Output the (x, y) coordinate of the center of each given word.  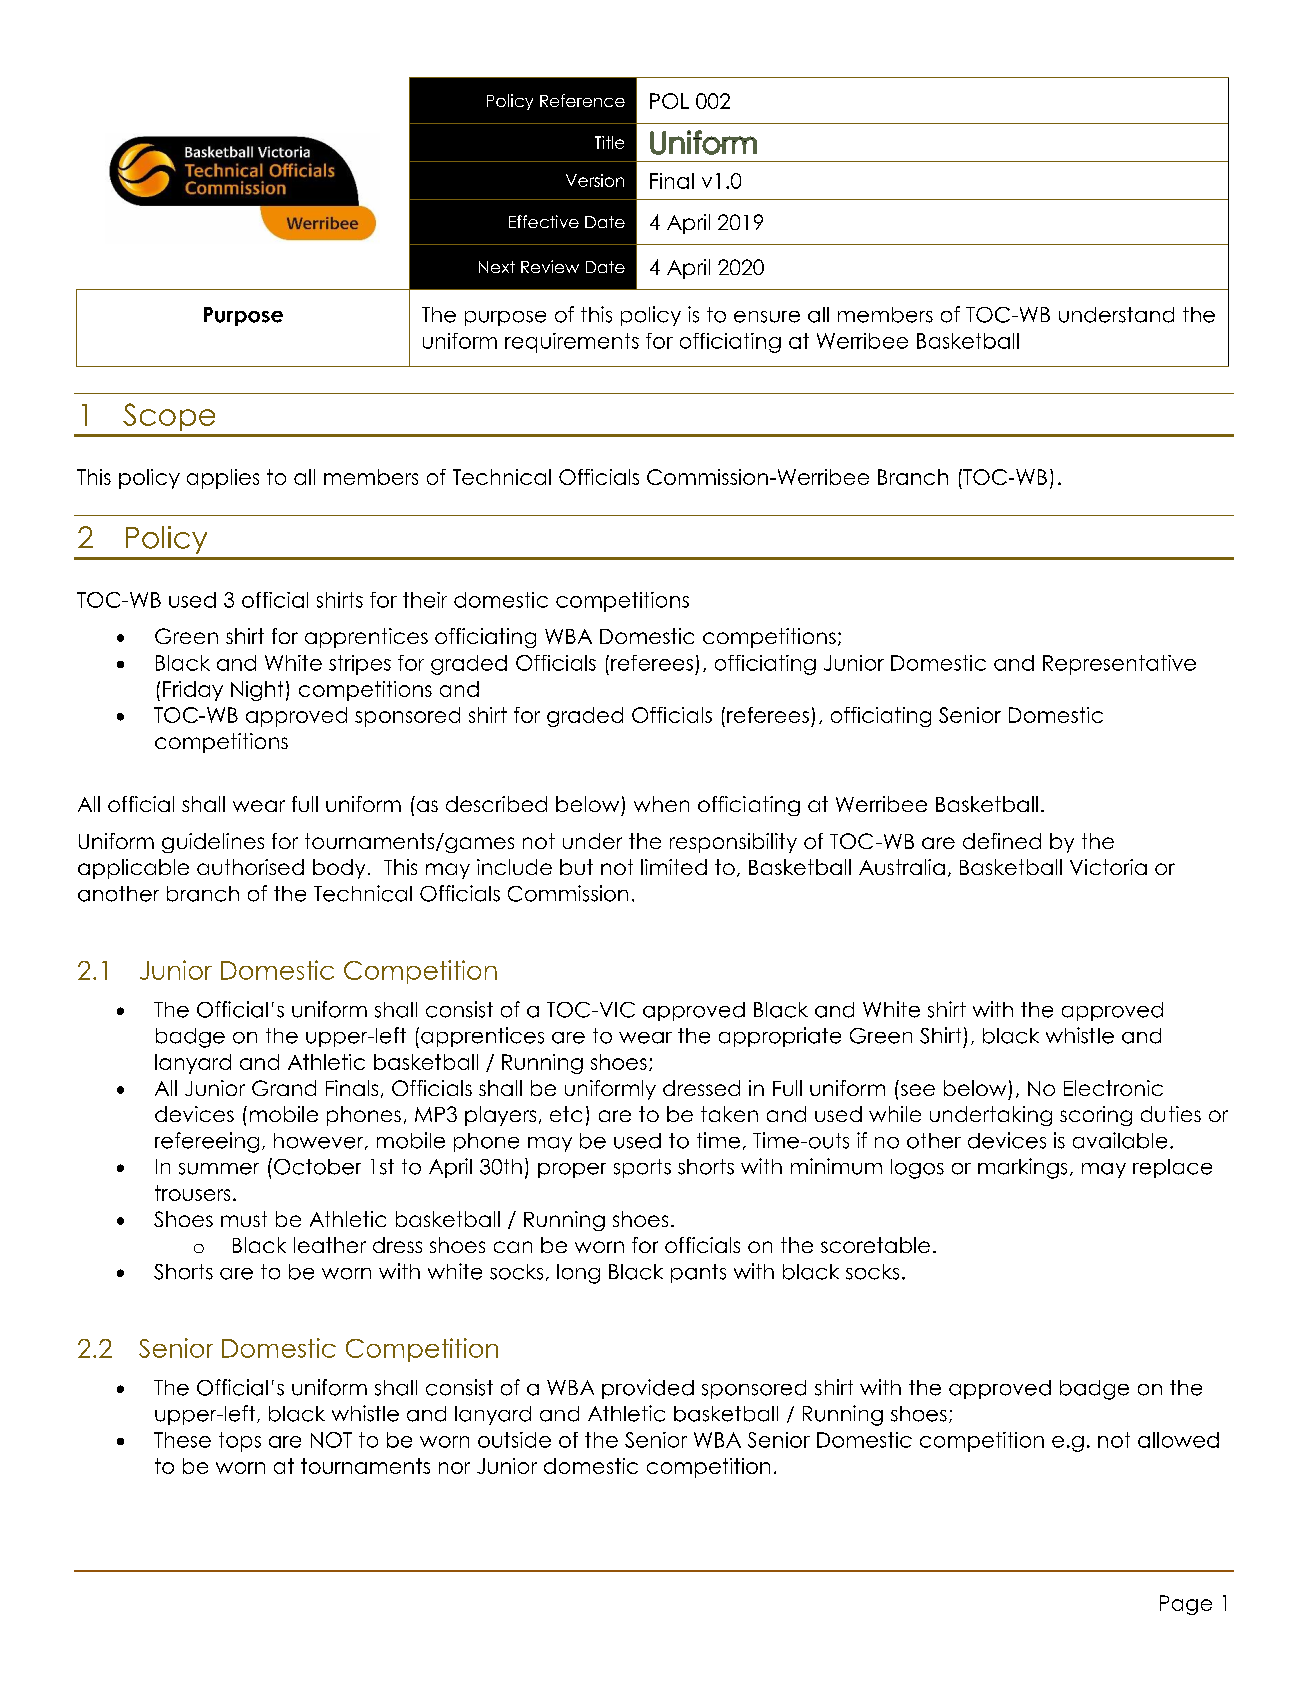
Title (609, 142)
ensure (767, 317)
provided (648, 1389)
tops (240, 1442)
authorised (250, 867)
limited (674, 867)
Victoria (1108, 867)
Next (497, 267)
